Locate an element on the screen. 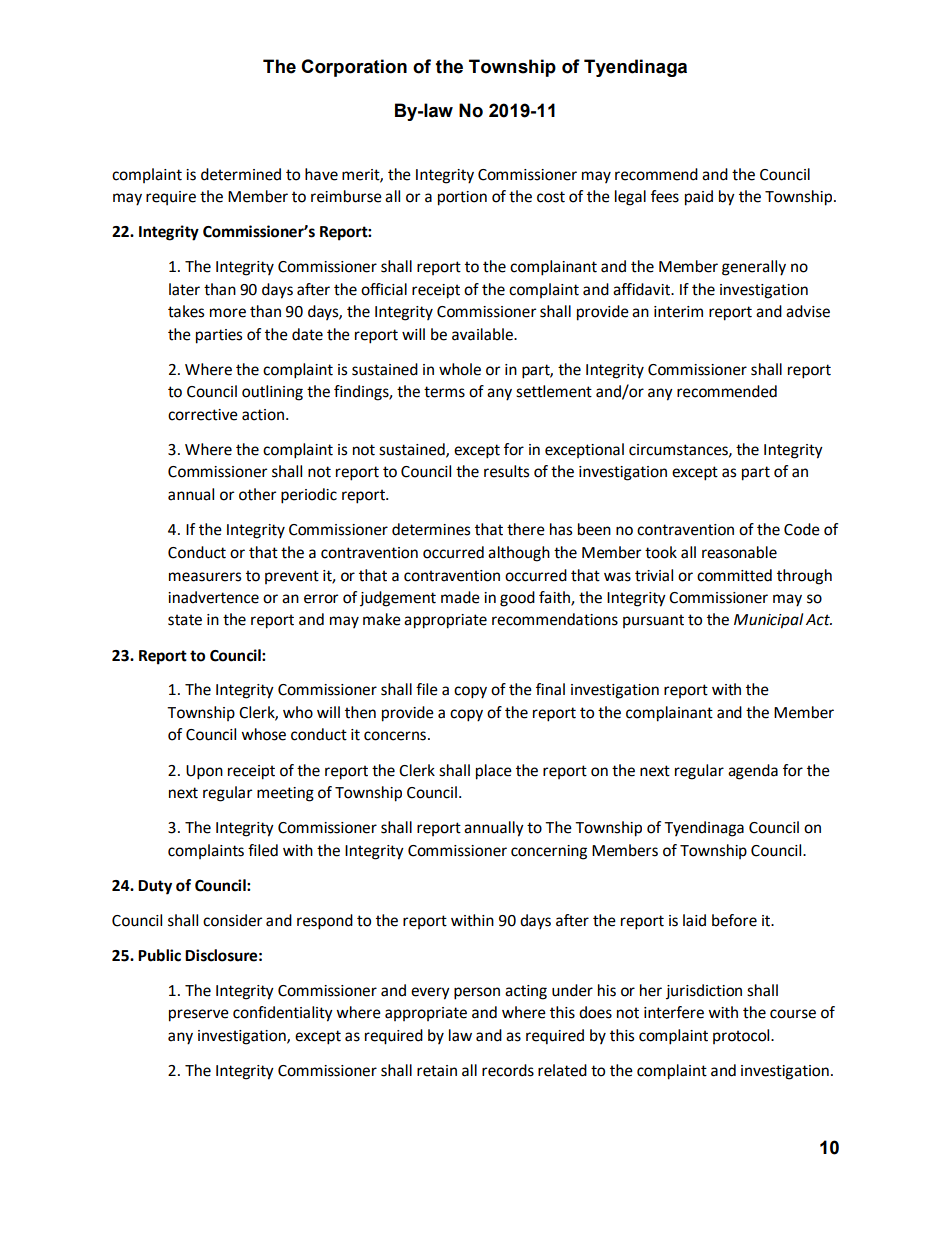 The height and width of the screenshot is (1233, 952). terms is located at coordinates (444, 392).
